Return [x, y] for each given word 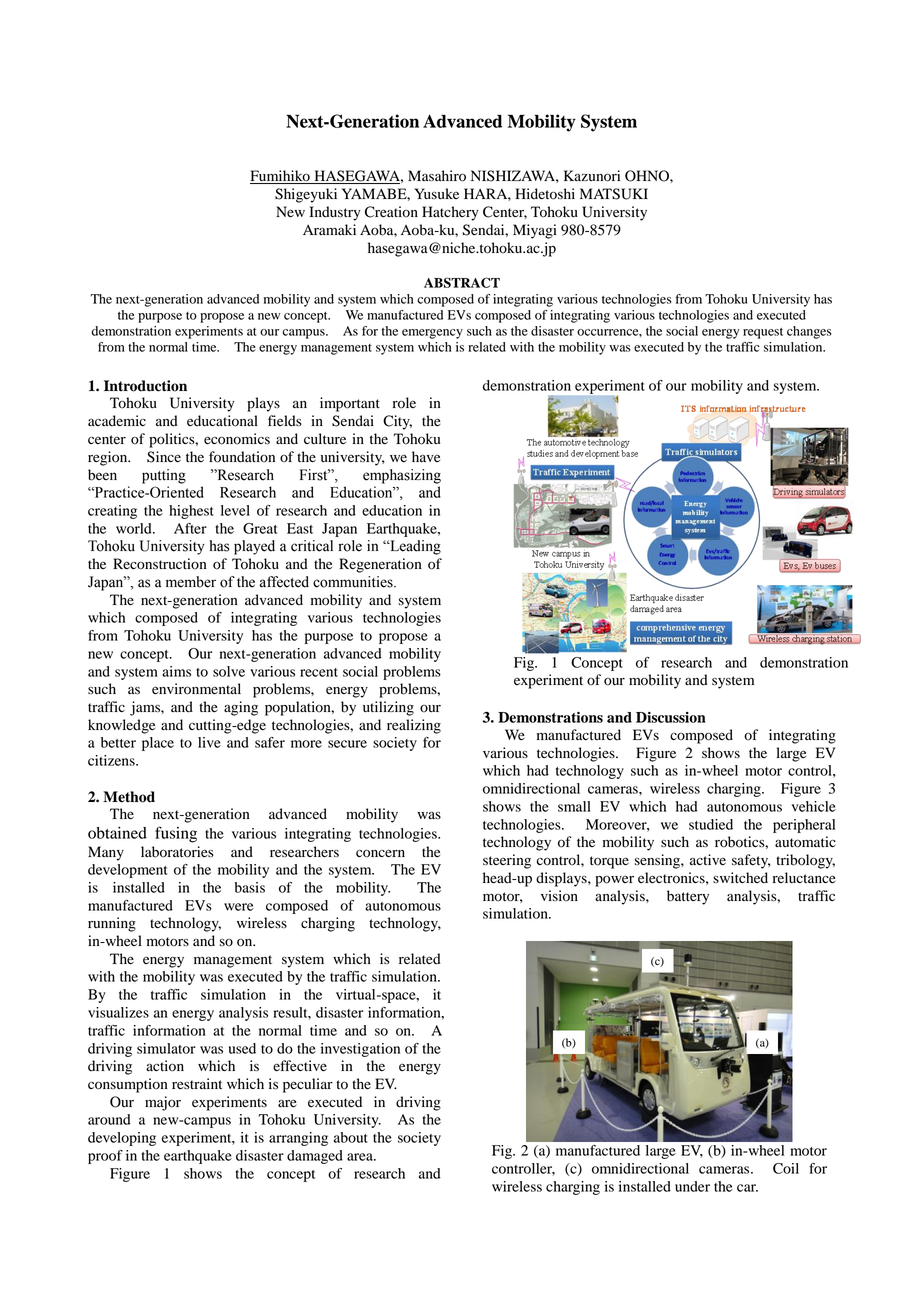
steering [507, 861]
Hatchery [450, 213]
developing [122, 1139]
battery [688, 897]
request [763, 333]
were [239, 907]
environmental [196, 689]
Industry [335, 213]
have [426, 456]
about [351, 1137]
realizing [414, 726]
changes [809, 332]
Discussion [671, 717]
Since [164, 457]
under [692, 1186]
